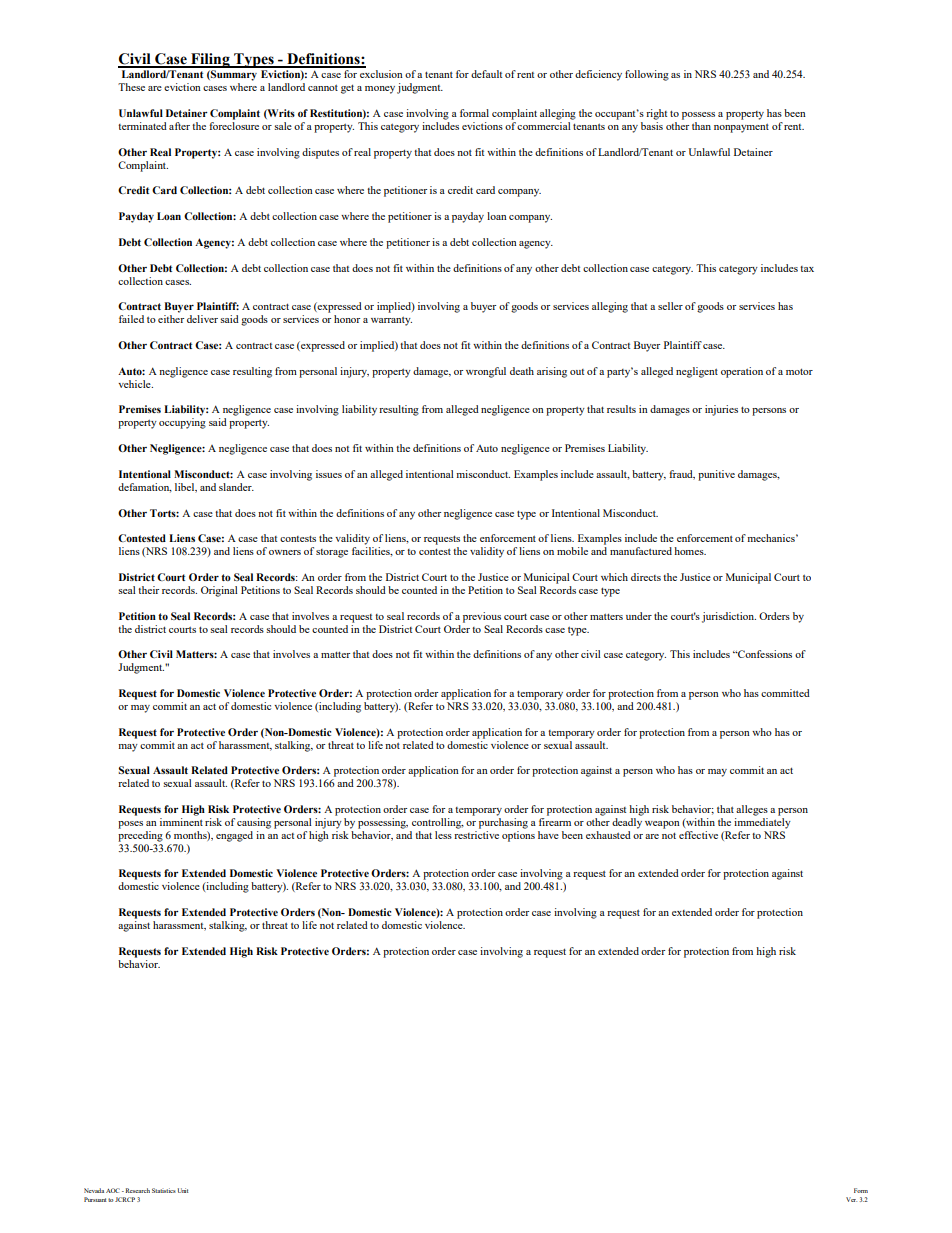  What do you see at coordinates (742, 372) in the document?
I see `operation` at bounding box center [742, 372].
